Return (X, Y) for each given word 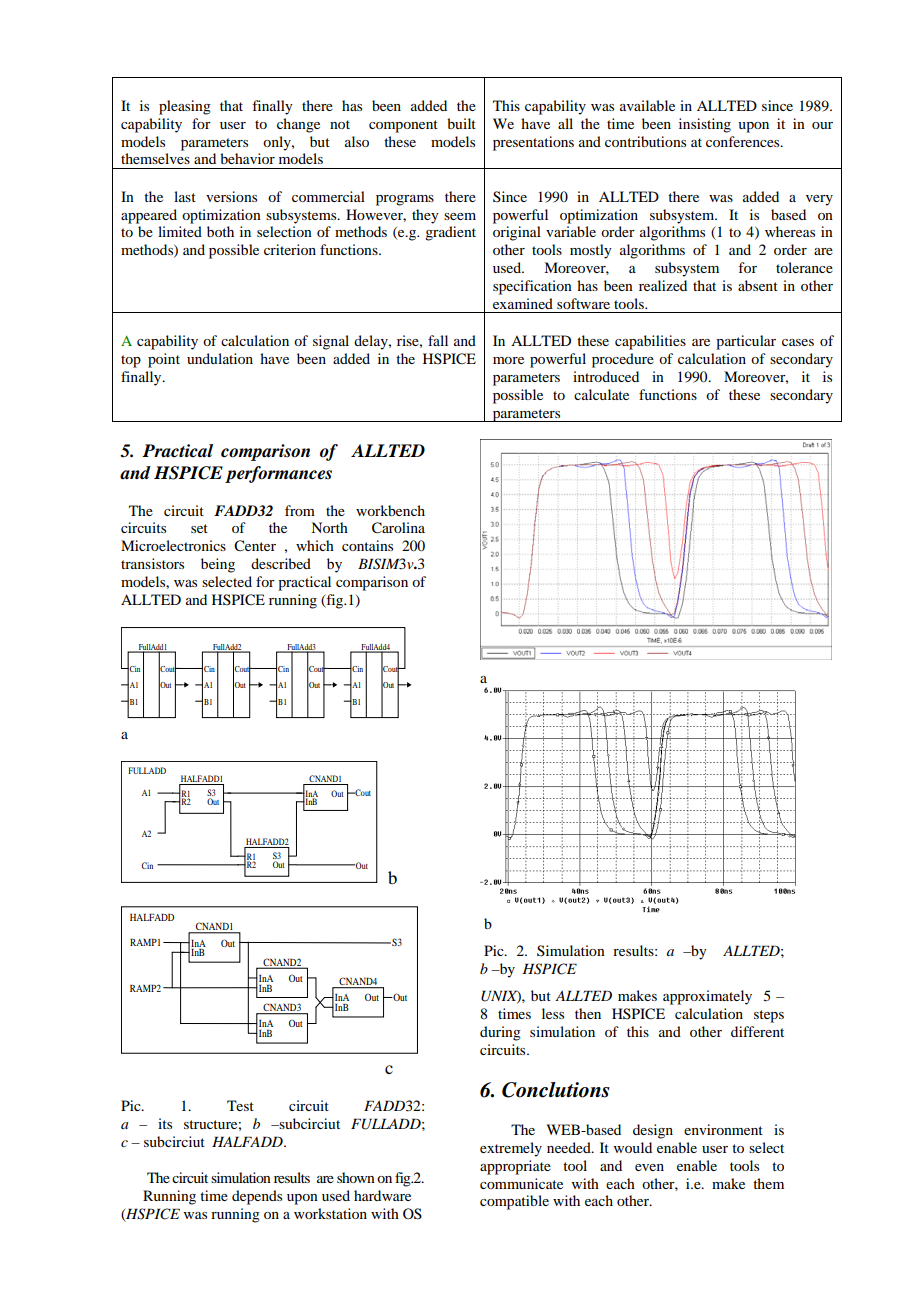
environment (723, 1129)
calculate (601, 394)
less (553, 1013)
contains (367, 545)
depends (257, 1197)
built (461, 123)
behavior (247, 158)
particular (746, 342)
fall (438, 340)
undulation (220, 358)
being (218, 565)
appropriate (515, 1167)
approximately (707, 997)
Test (240, 1105)
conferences (744, 141)
